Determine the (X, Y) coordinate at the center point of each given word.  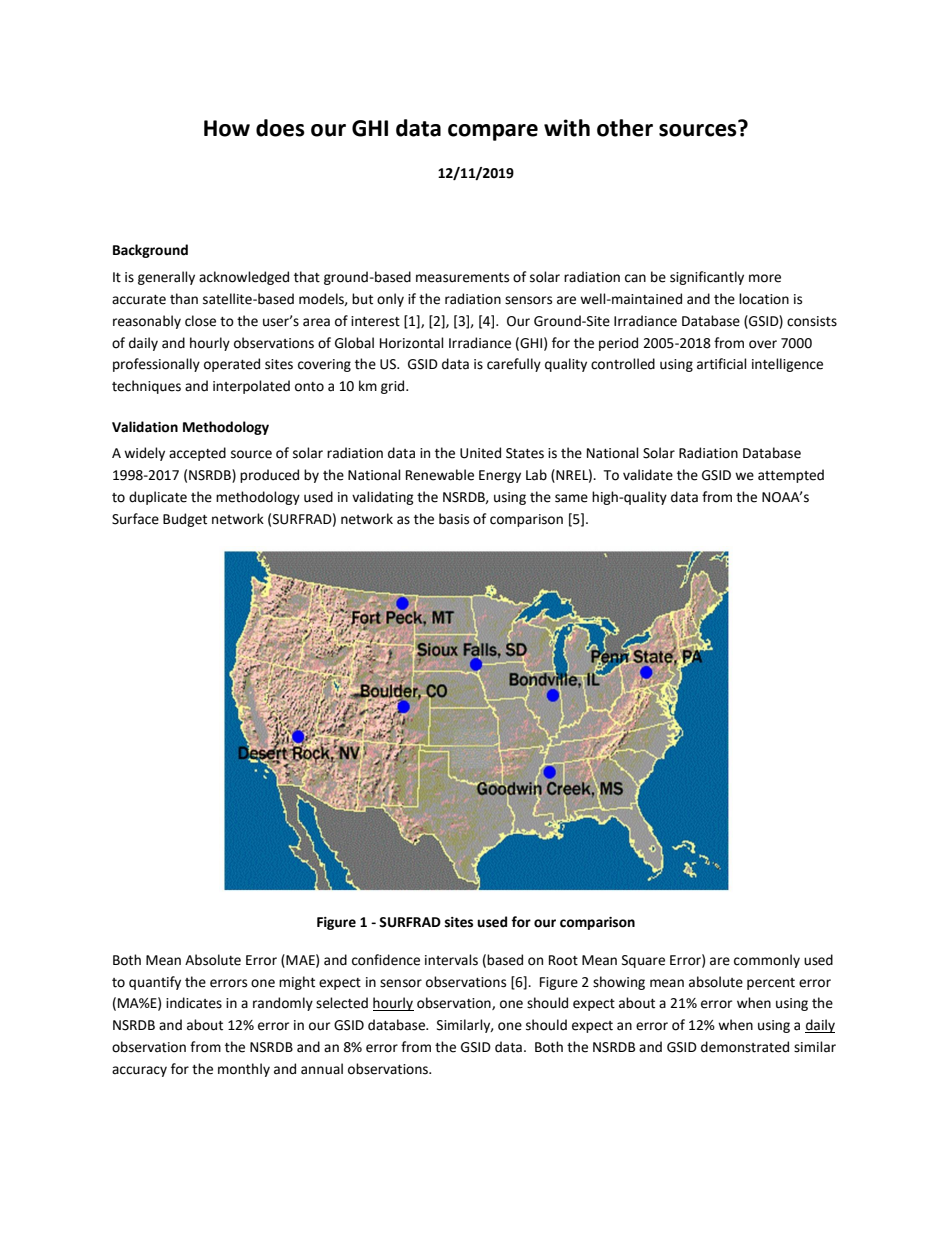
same (571, 498)
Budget (185, 520)
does (280, 128)
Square (643, 961)
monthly (244, 1070)
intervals (451, 960)
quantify (155, 983)
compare (493, 132)
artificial (722, 364)
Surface (135, 519)
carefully (514, 365)
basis (454, 519)
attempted (791, 476)
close (200, 321)
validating (383, 498)
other (625, 128)
